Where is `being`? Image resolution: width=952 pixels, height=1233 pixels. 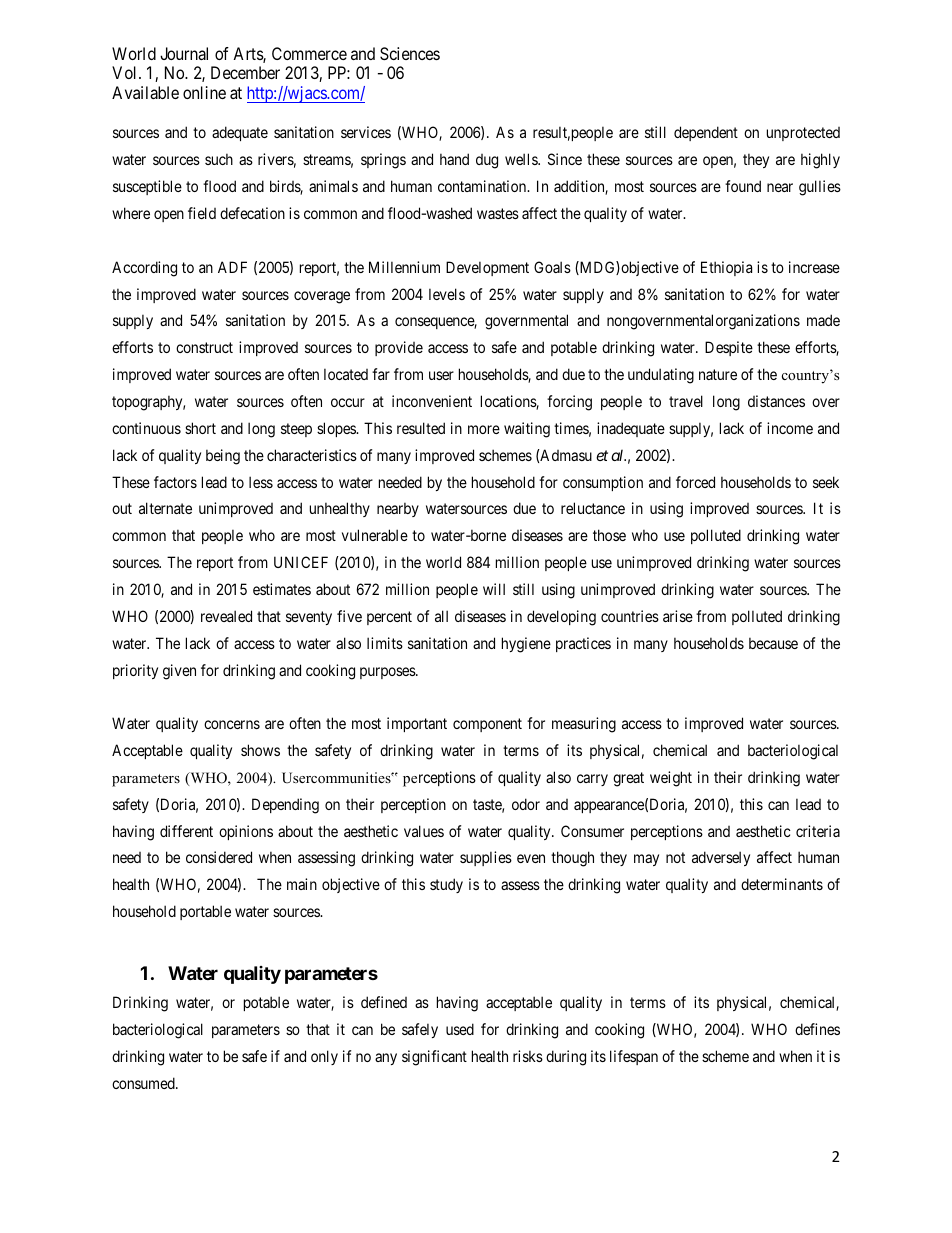 being is located at coordinates (223, 457).
